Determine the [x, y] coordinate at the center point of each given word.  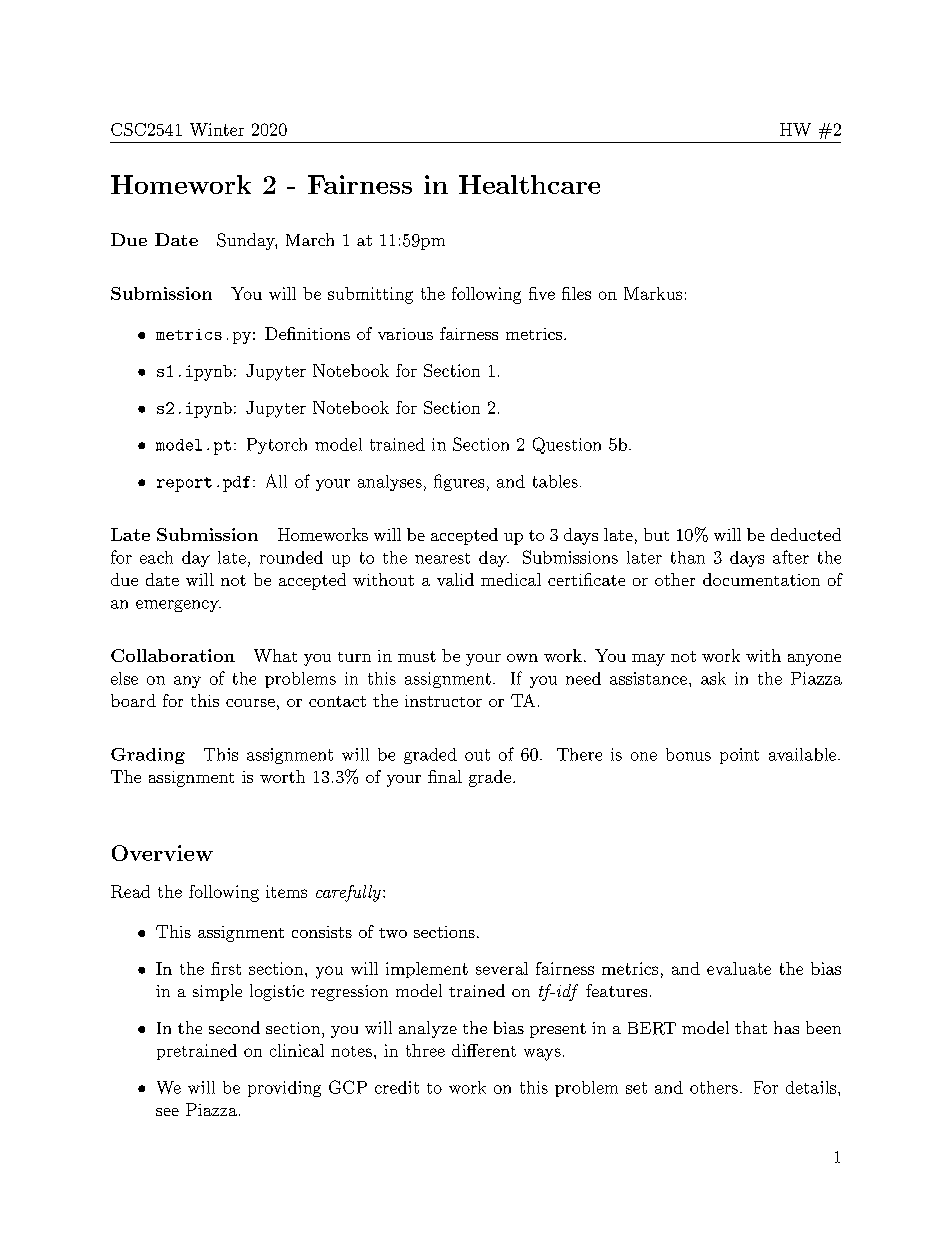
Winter [217, 129]
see [167, 1112]
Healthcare [529, 184]
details [811, 1087]
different [484, 1050]
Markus [653, 293]
